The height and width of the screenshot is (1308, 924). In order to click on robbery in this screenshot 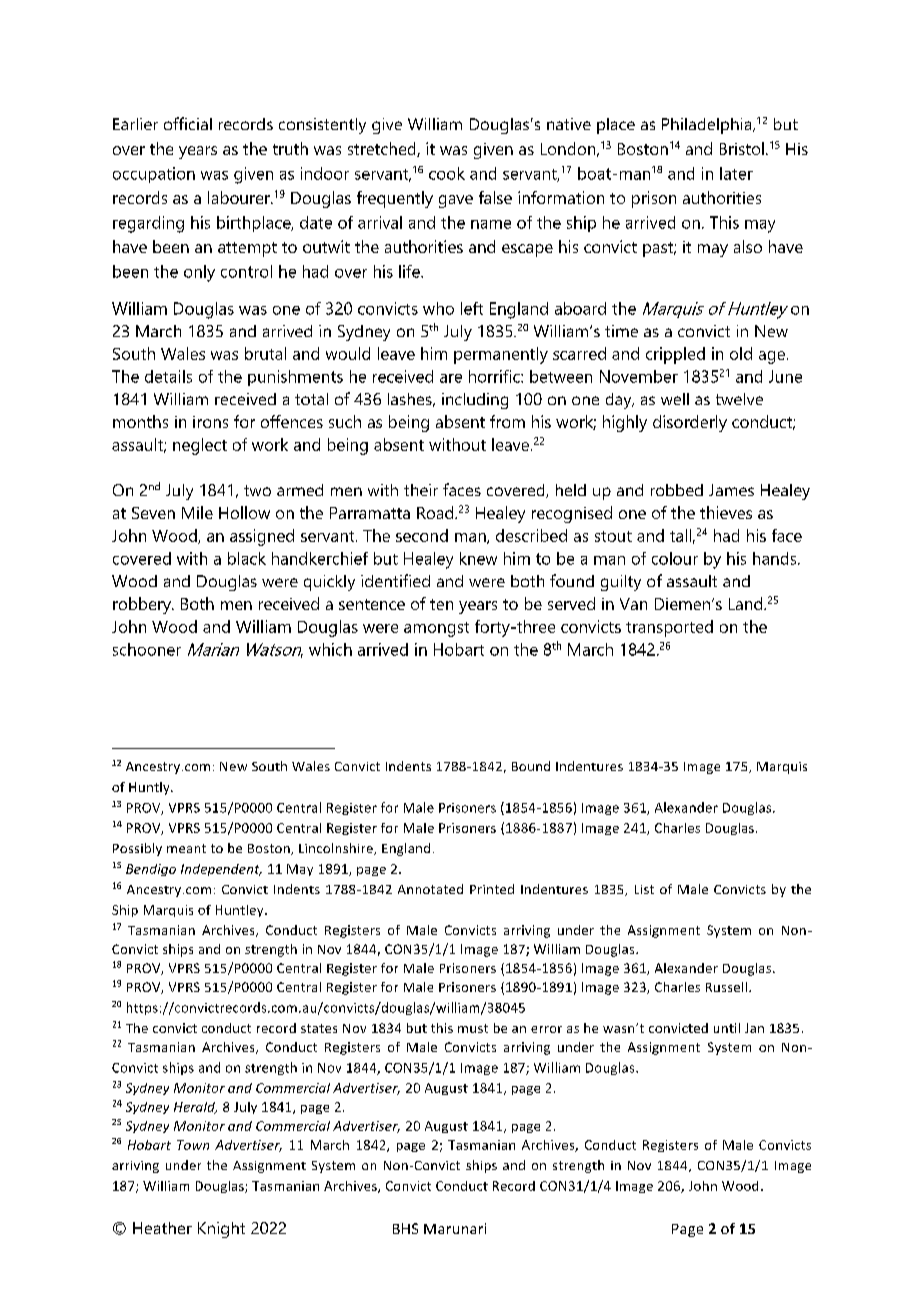, I will do `click(143, 605)`.
